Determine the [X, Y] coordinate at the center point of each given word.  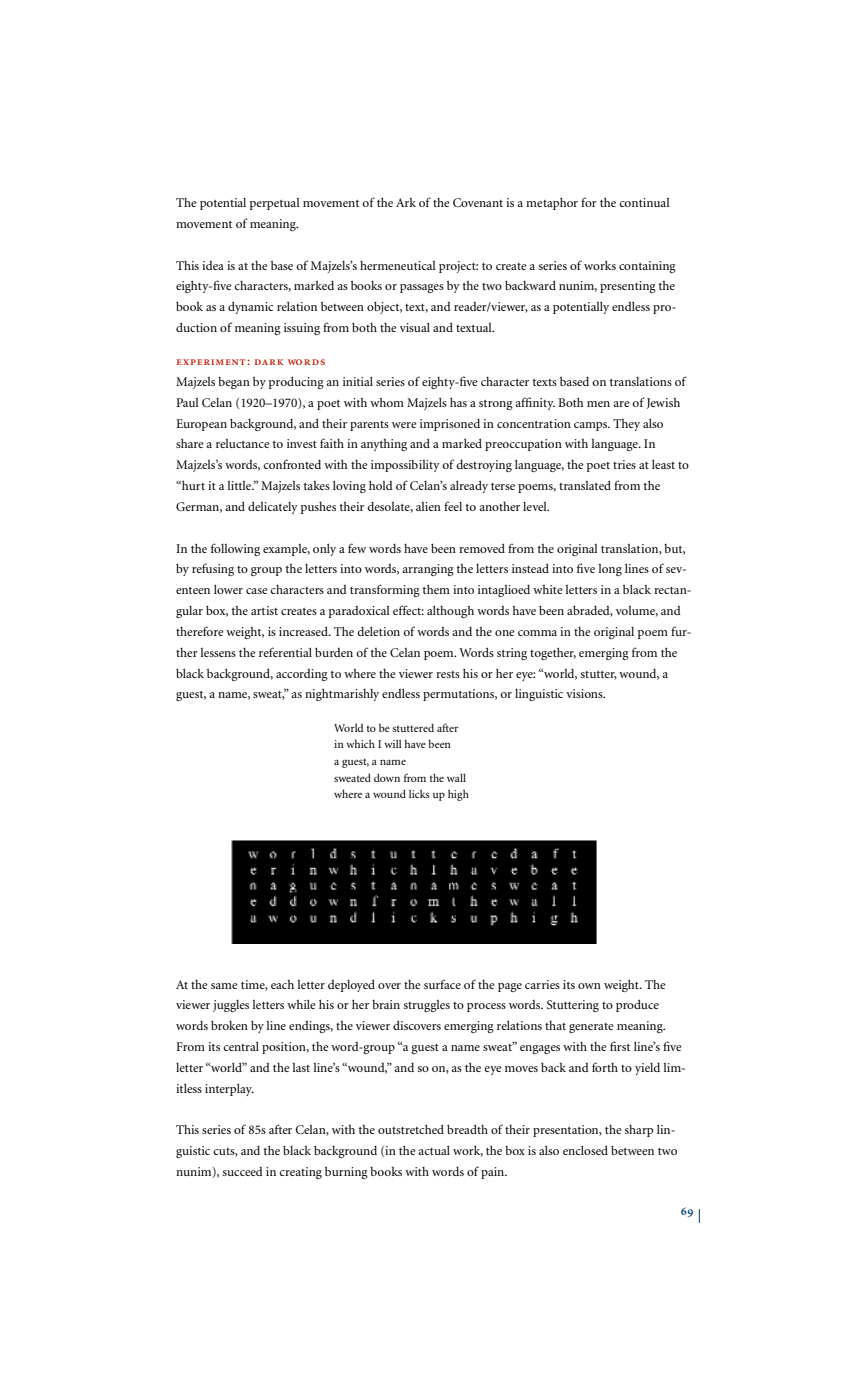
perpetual [275, 204]
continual [644, 202]
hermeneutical [398, 265]
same [224, 986]
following [235, 549]
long [610, 570]
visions [585, 693]
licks [419, 793]
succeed [243, 1171]
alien [428, 506]
